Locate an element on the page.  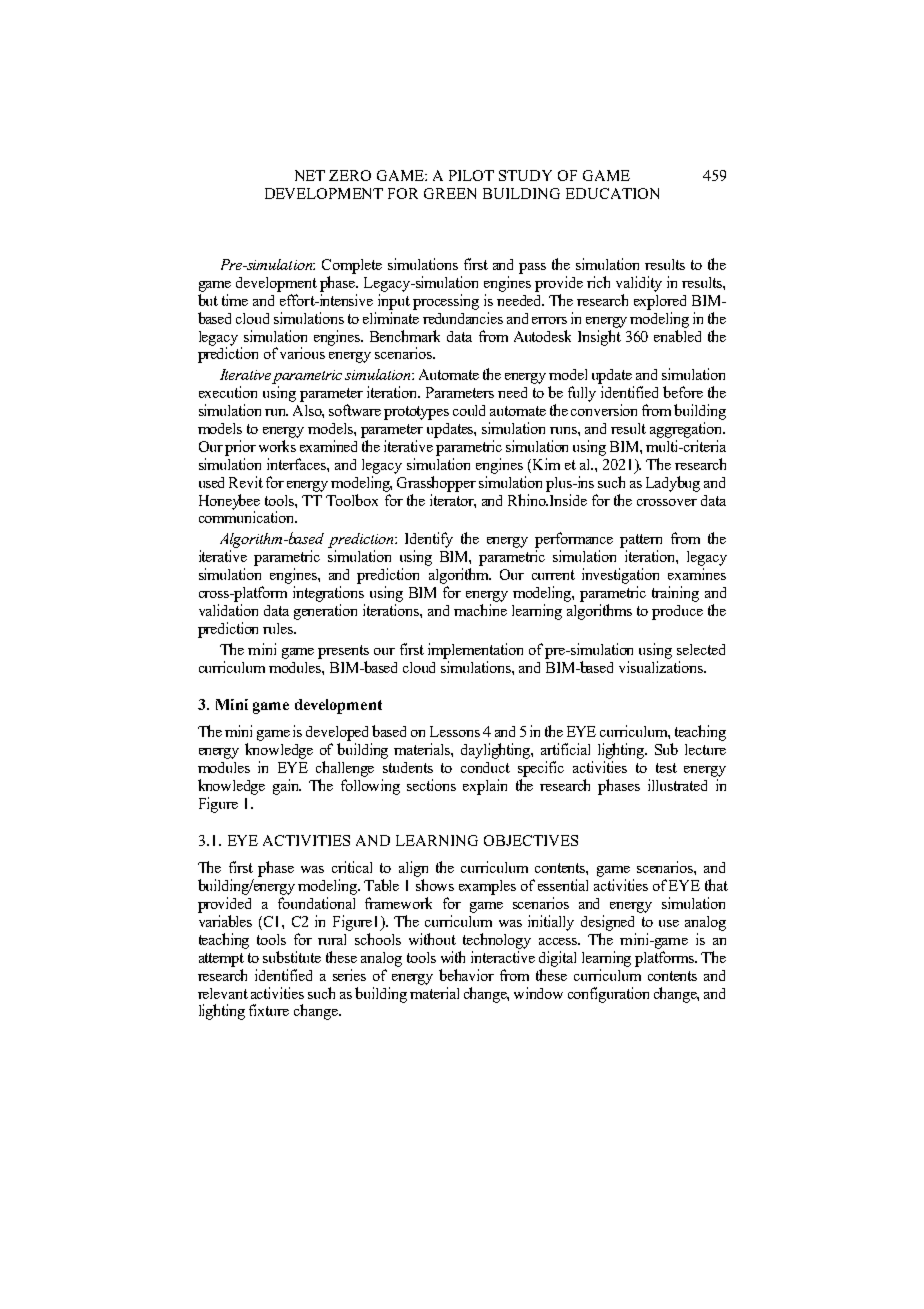
implementation is located at coordinates (475, 651).
